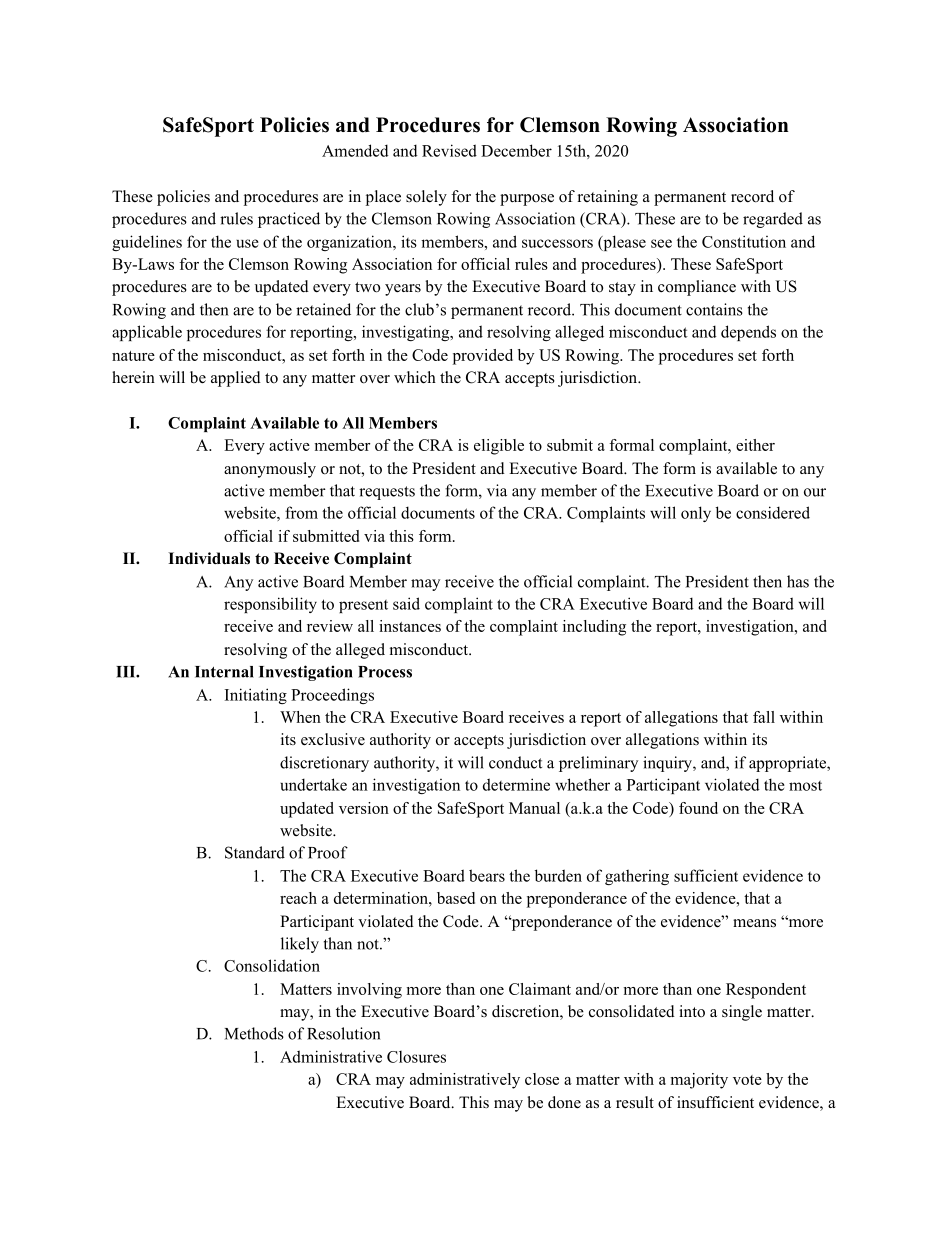 The height and width of the screenshot is (1233, 952). What do you see at coordinates (289, 220) in the screenshot?
I see `practiced` at bounding box center [289, 220].
